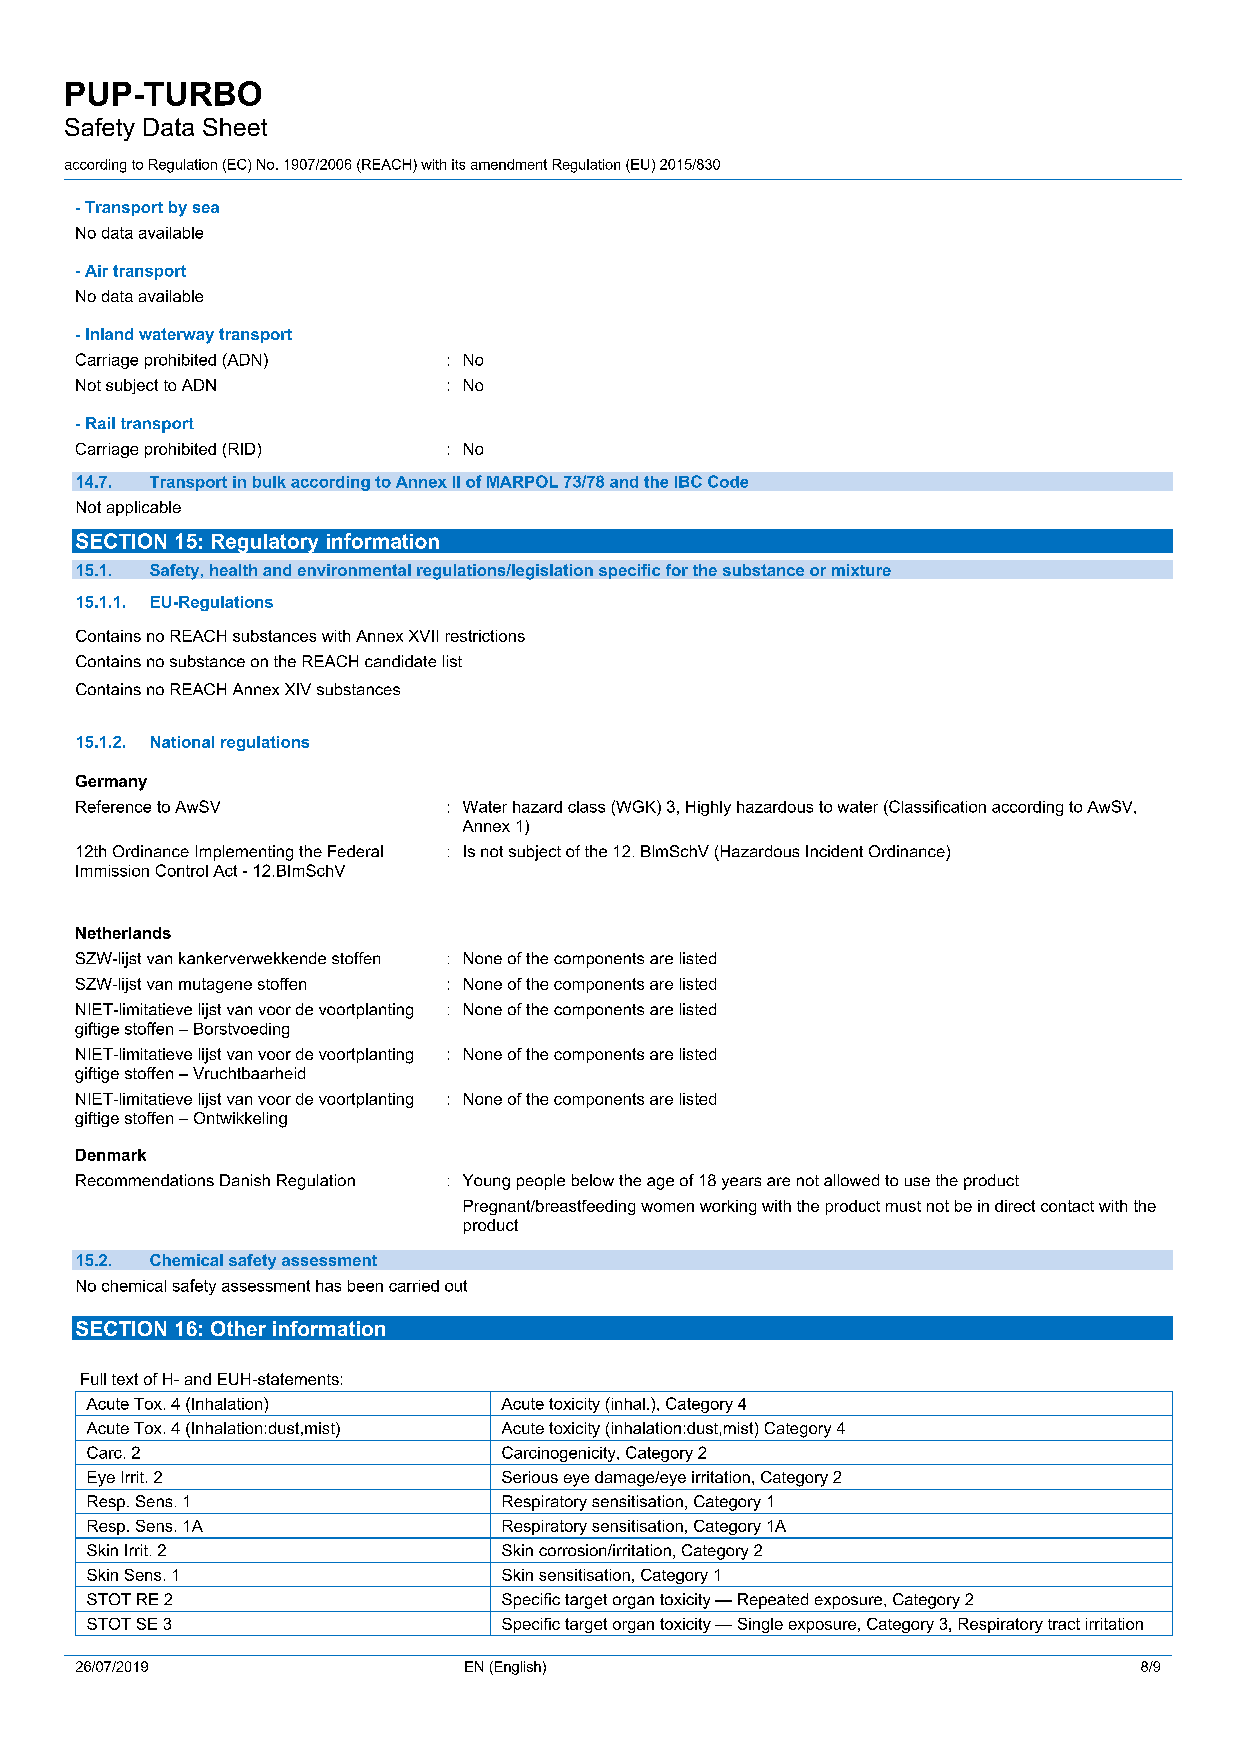 The image size is (1245, 1760). Describe the element at coordinates (206, 208) in the screenshot. I see `sea` at that location.
